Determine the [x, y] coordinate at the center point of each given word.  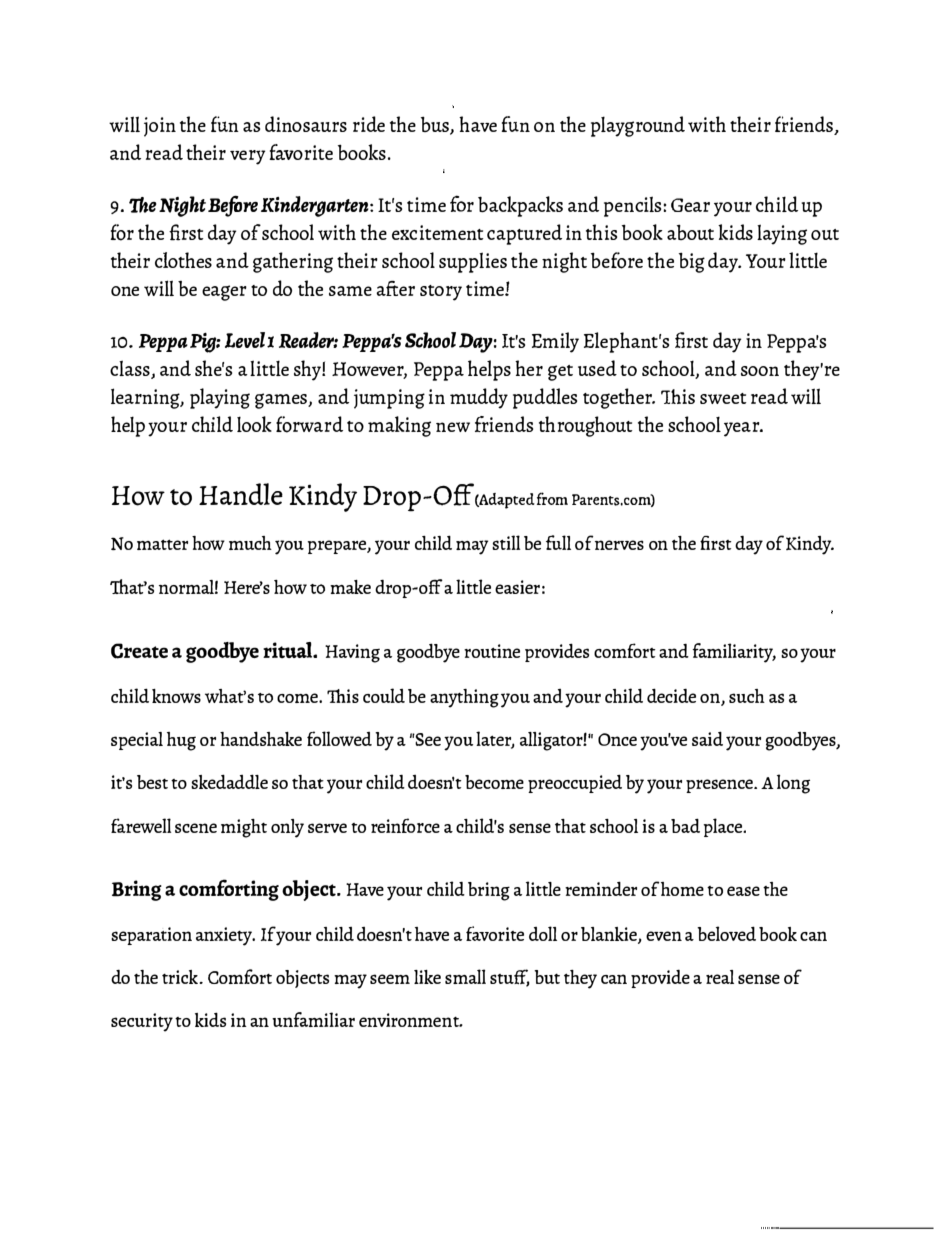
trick [181, 977]
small [465, 976]
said [707, 739]
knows [176, 696]
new [453, 427]
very [248, 157]
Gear [690, 205]
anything [464, 698]
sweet [723, 398]
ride [369, 124]
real [720, 977]
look [254, 424]
